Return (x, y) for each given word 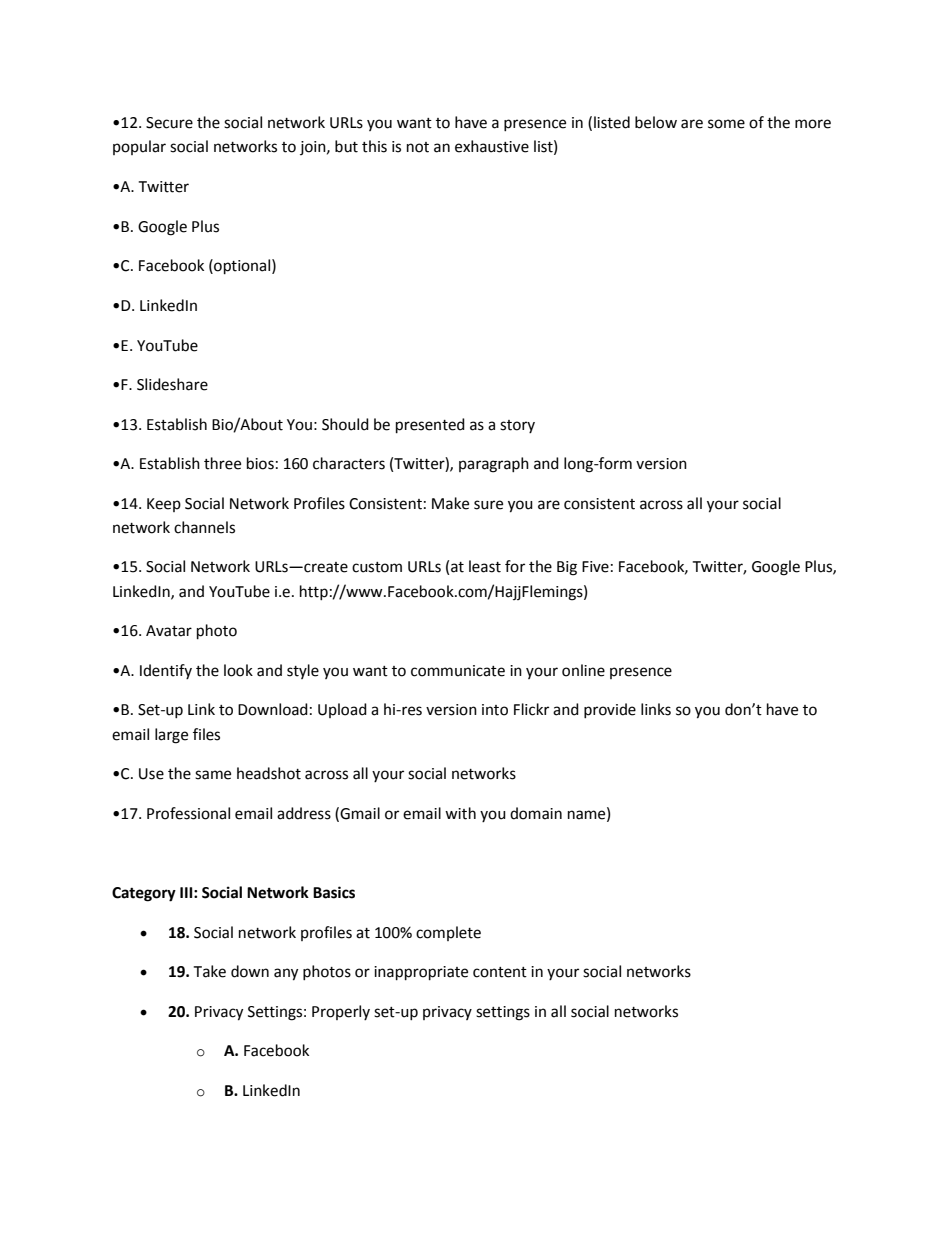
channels (204, 527)
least (485, 566)
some (726, 124)
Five (595, 567)
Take (209, 971)
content (500, 972)
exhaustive (492, 146)
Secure (169, 123)
